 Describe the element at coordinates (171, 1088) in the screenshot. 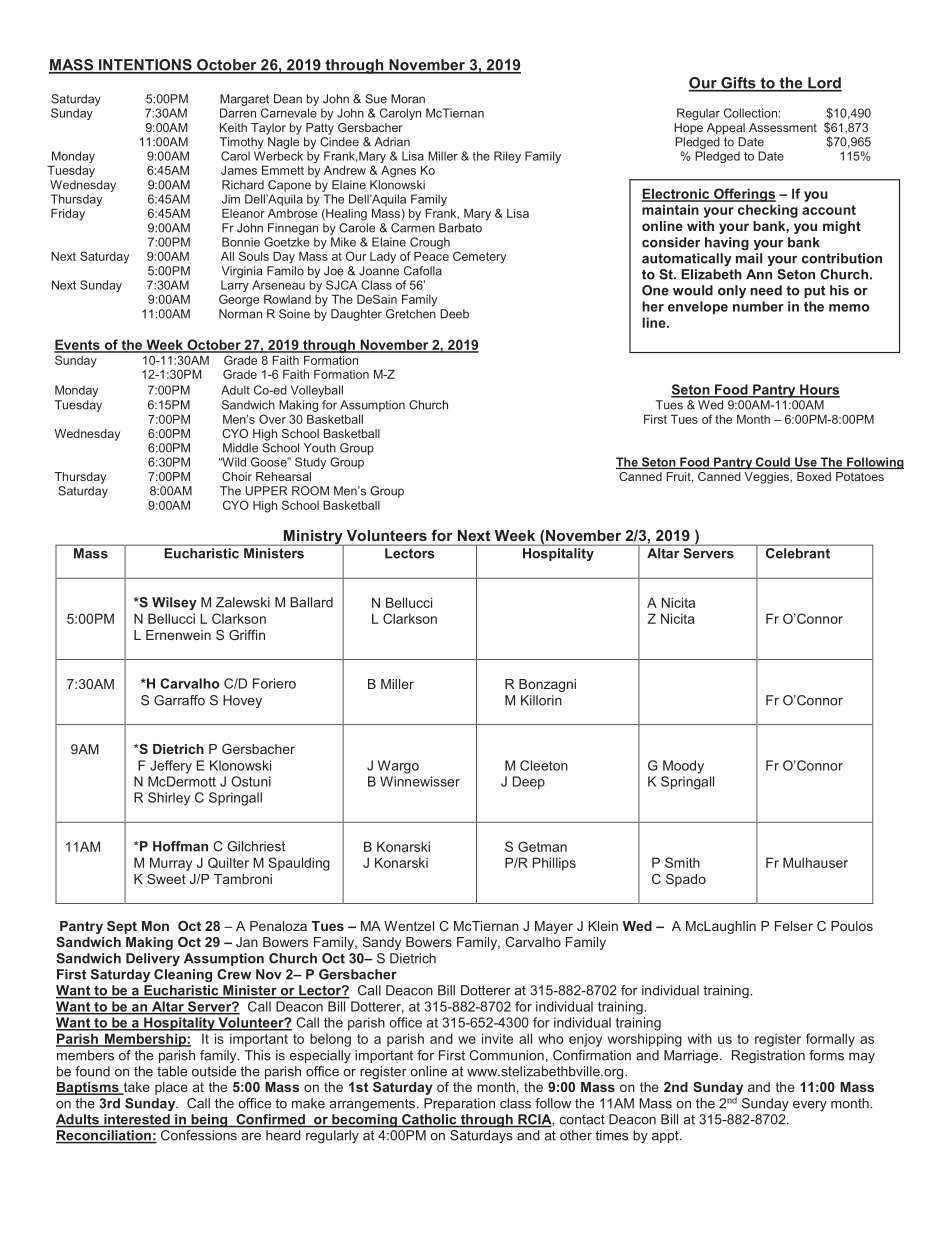

I see `place` at that location.
